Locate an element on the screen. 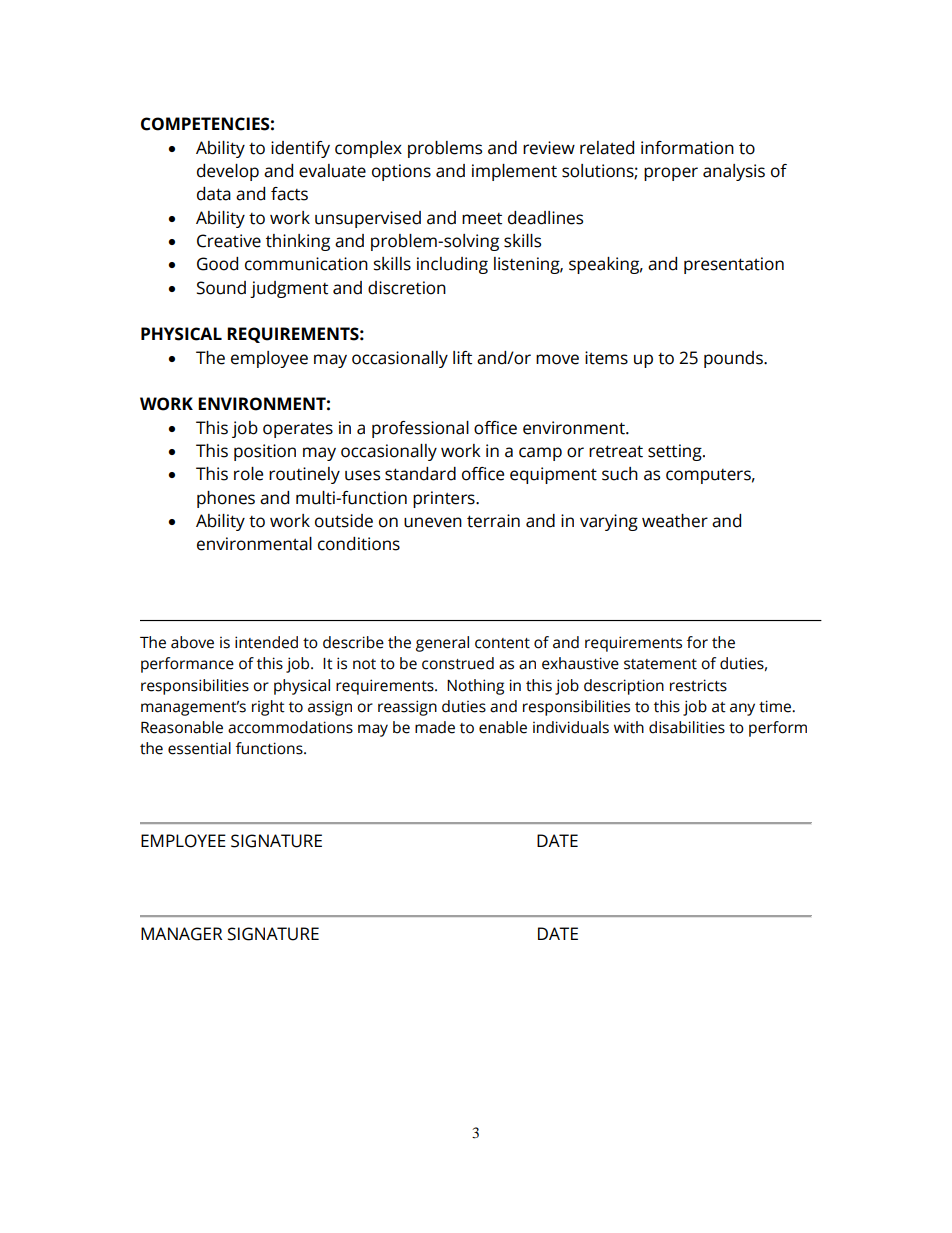 The image size is (952, 1233). develop is located at coordinates (228, 172).
